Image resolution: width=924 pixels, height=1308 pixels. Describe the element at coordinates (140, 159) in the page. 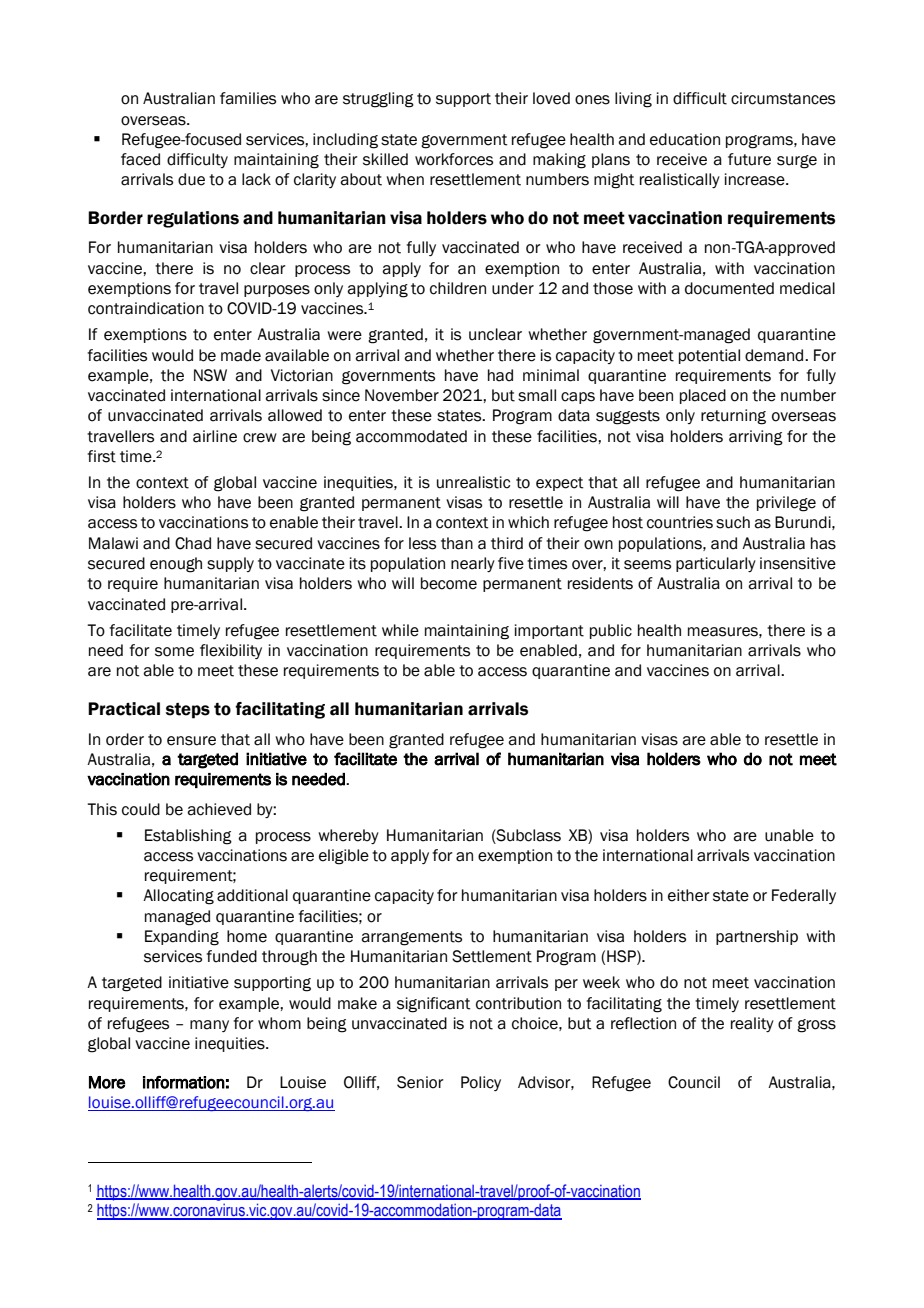

I see `faced` at that location.
